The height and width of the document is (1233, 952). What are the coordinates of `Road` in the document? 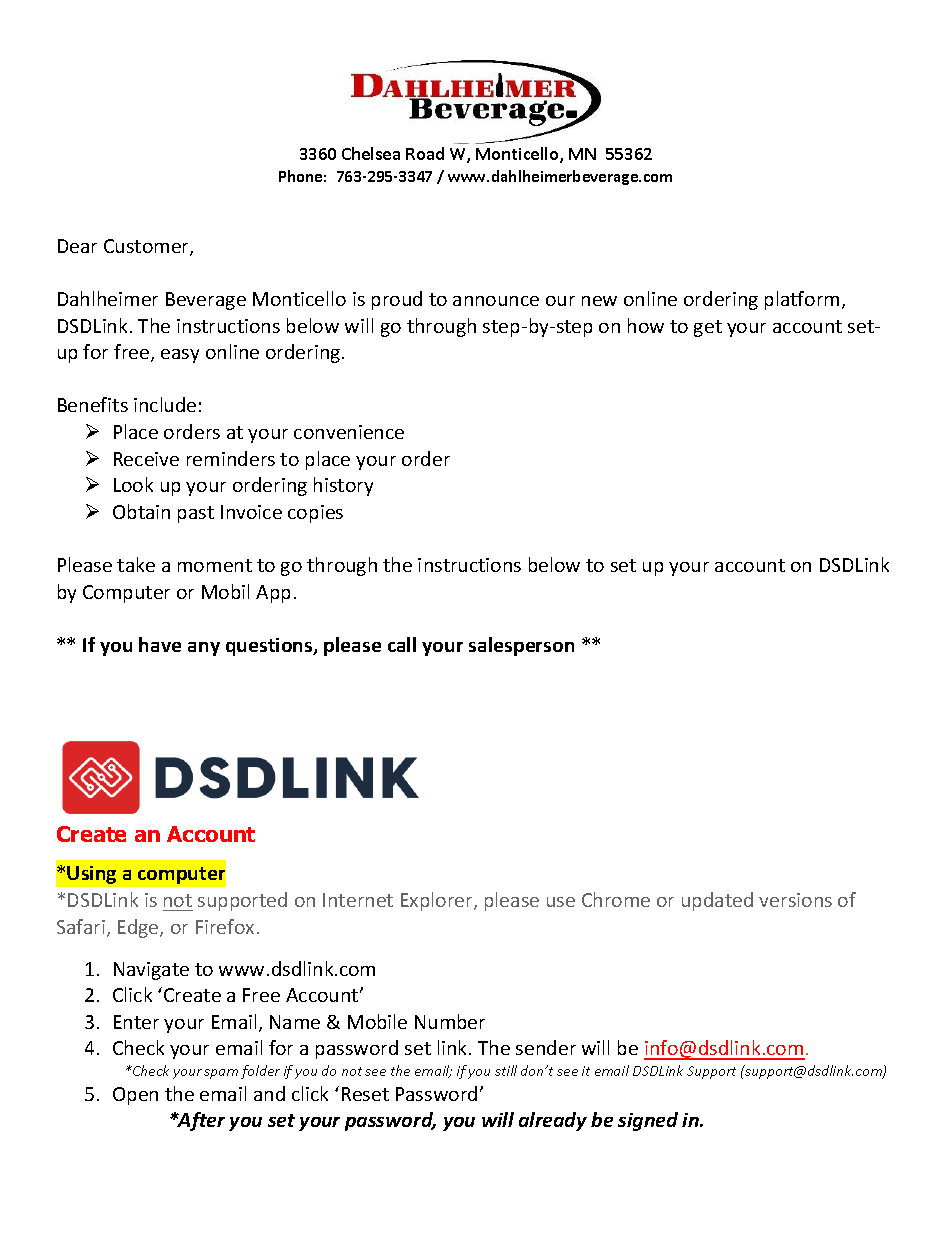 It's located at (425, 153).
